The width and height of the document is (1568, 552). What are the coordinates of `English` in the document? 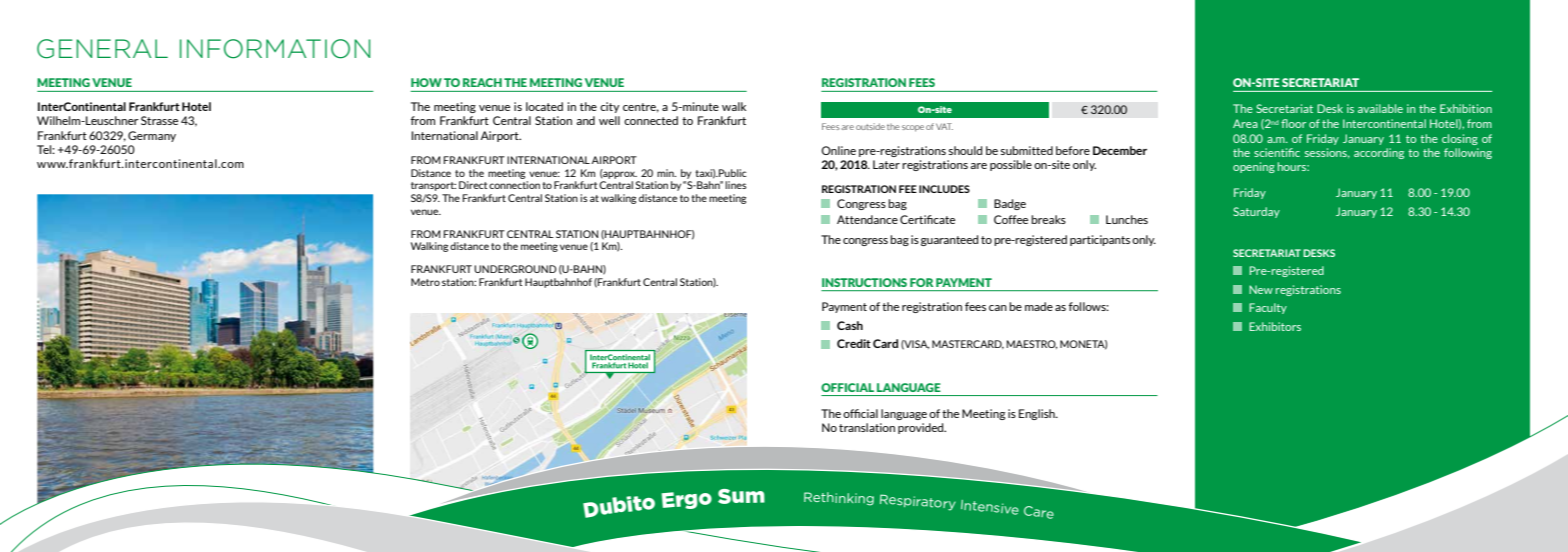 It's located at (1038, 414).
